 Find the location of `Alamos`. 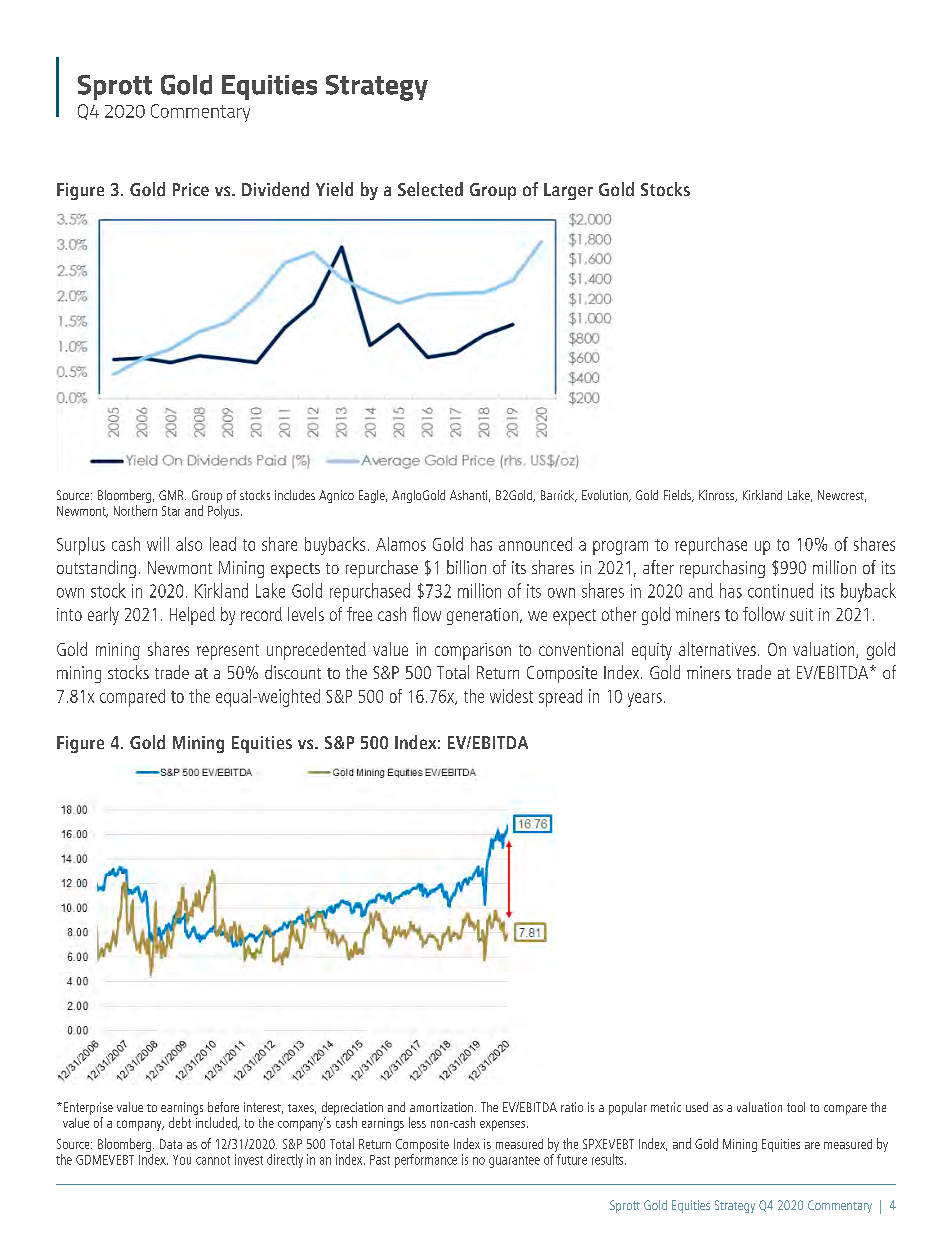

Alamos is located at coordinates (401, 544).
